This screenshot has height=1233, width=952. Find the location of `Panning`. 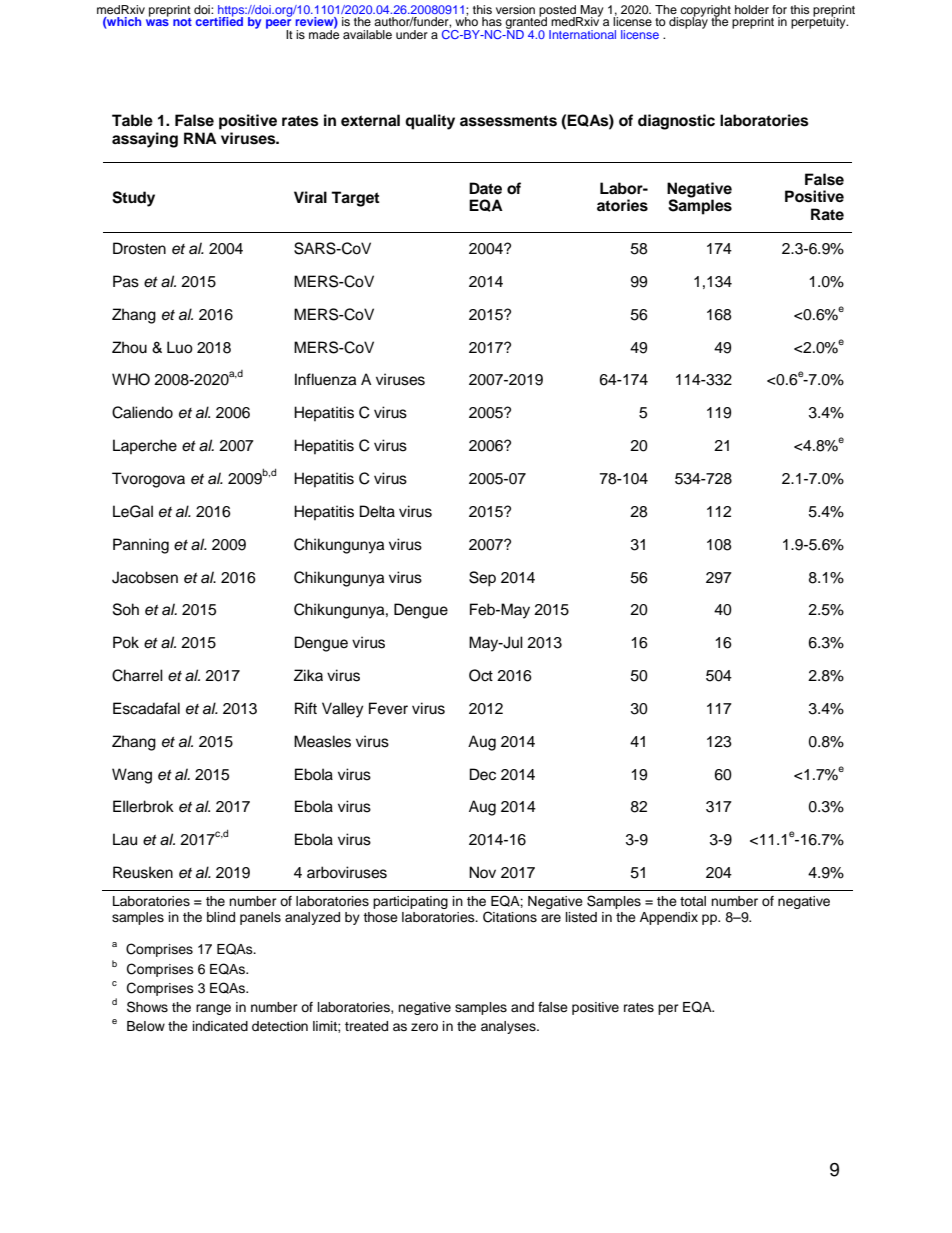

Panning is located at coordinates (141, 546).
